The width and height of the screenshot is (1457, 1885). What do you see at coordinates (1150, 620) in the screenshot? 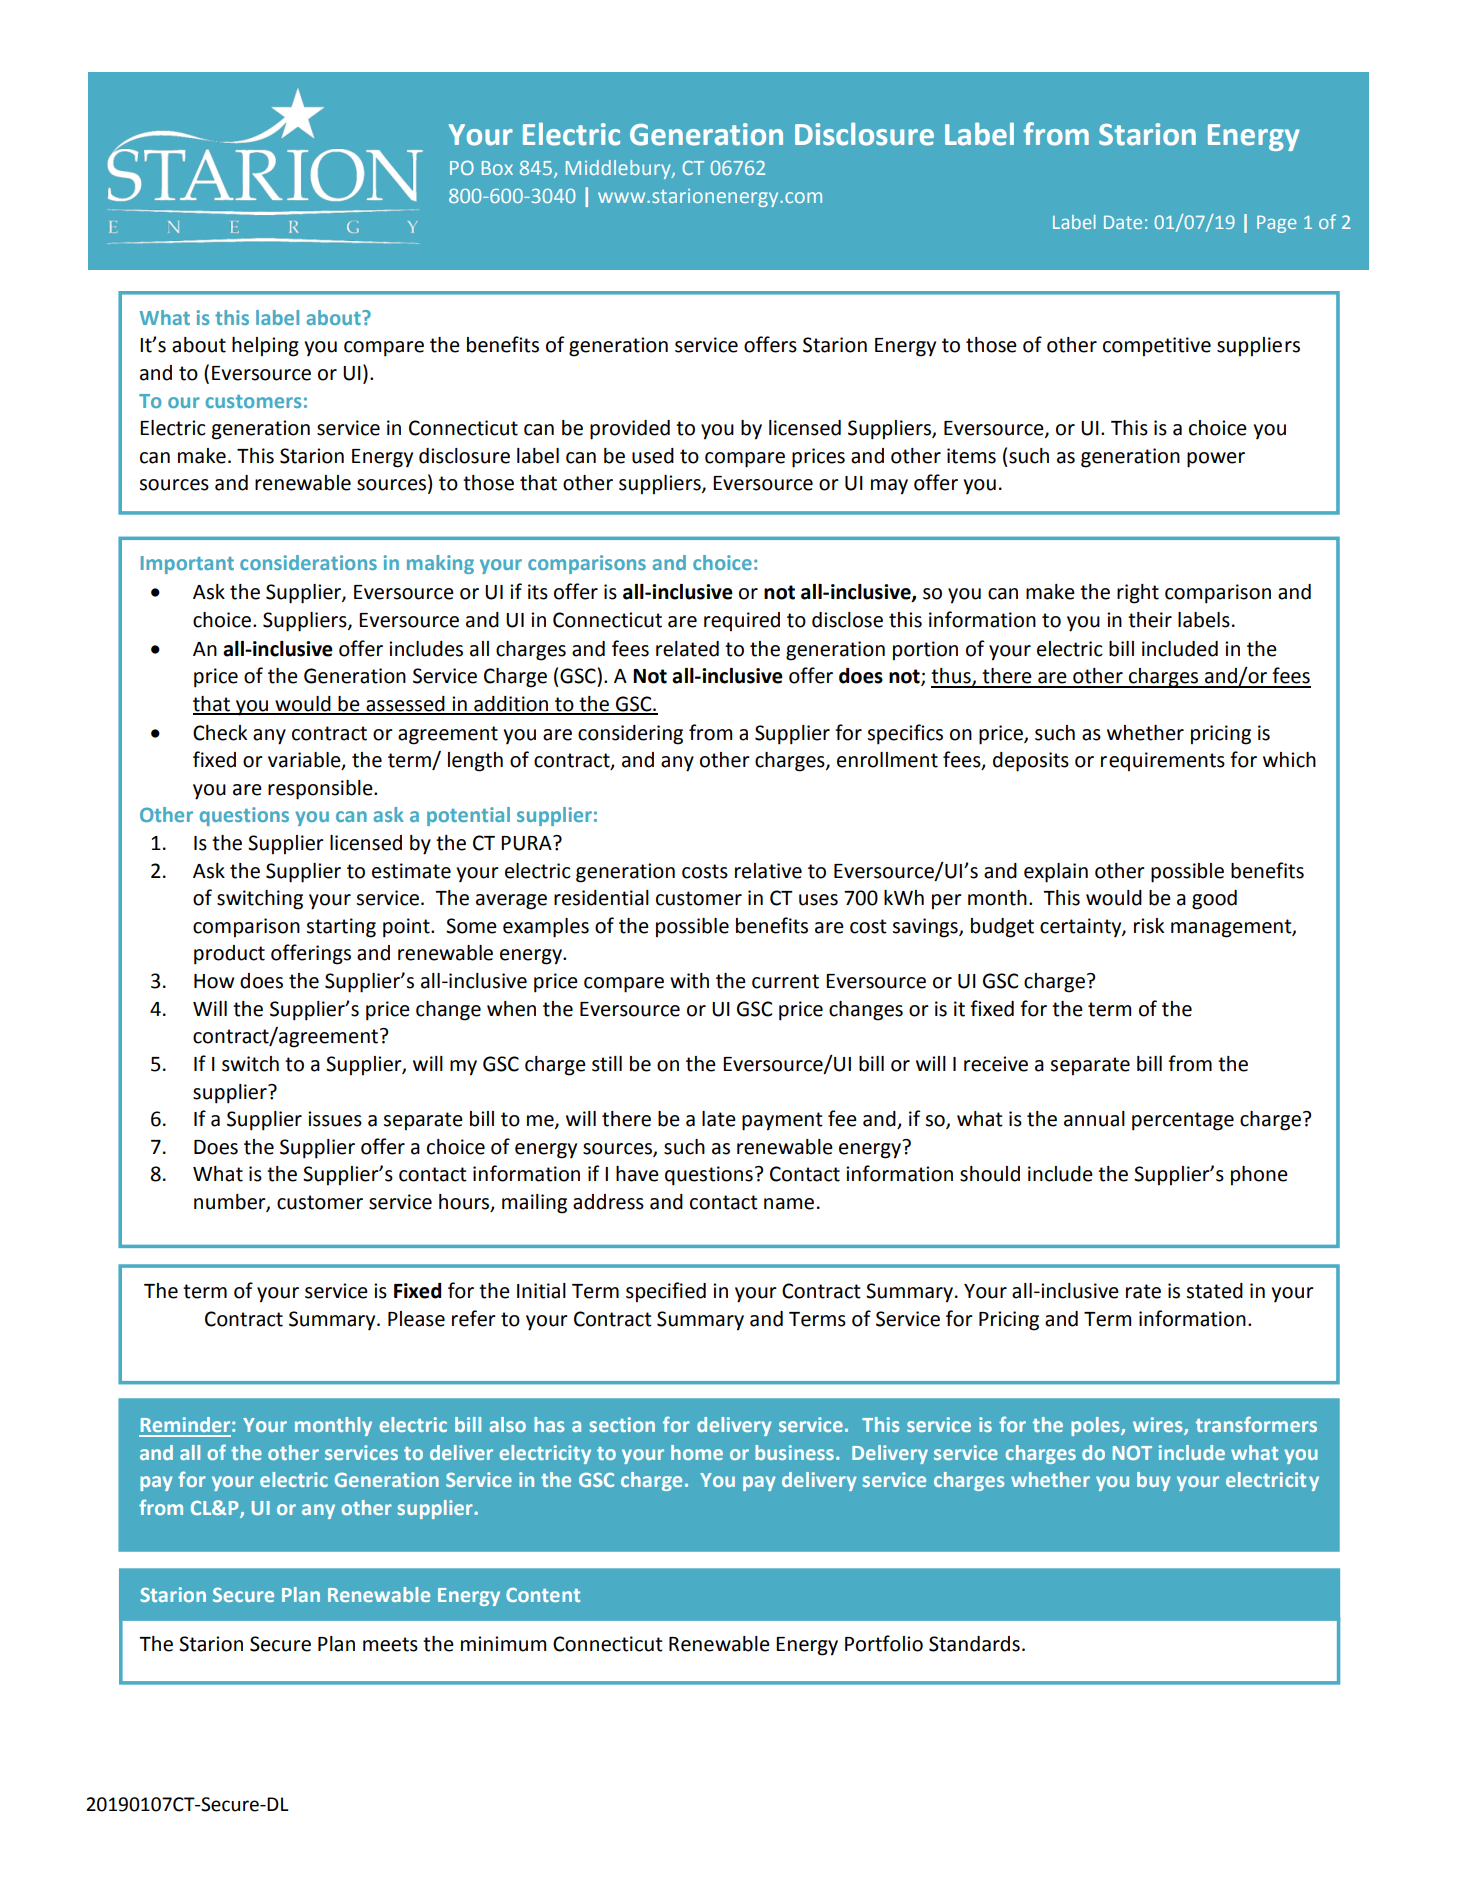
I see `their` at bounding box center [1150, 620].
